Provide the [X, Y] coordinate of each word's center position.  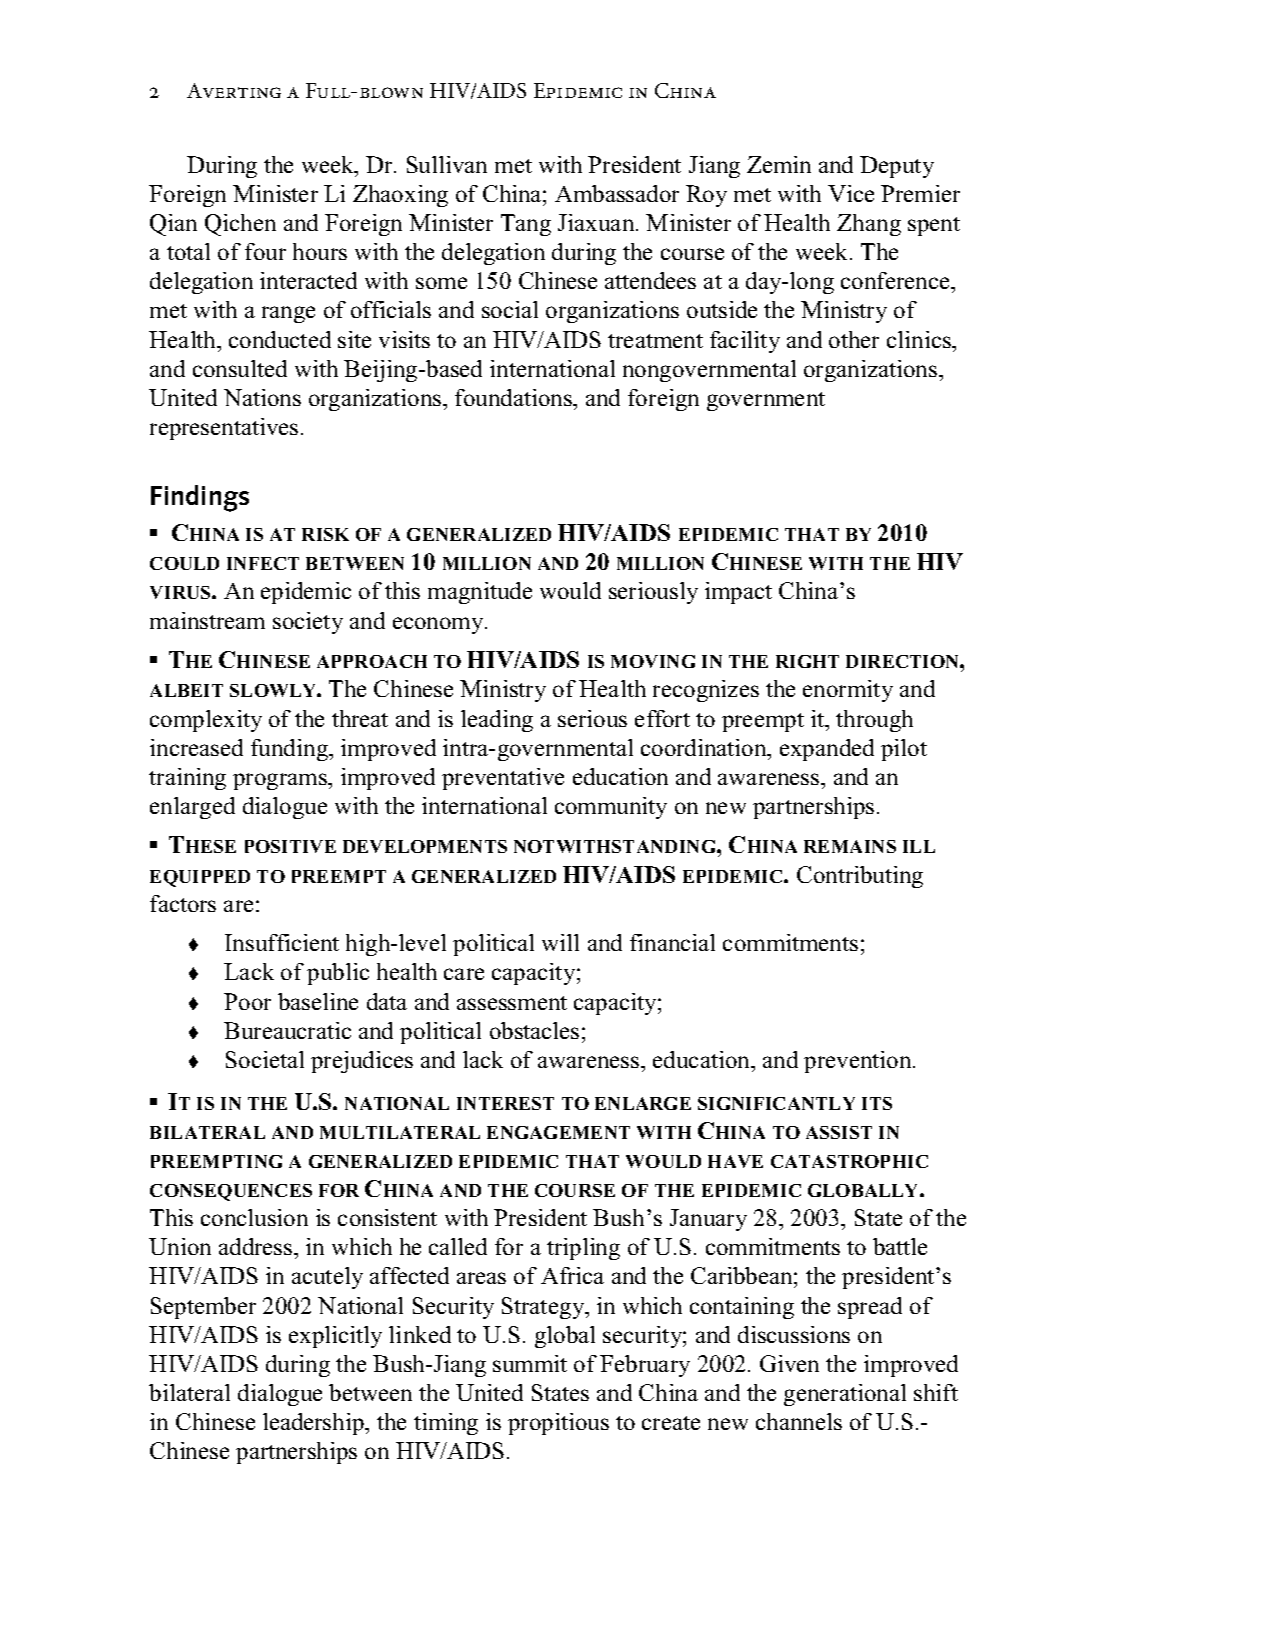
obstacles [534, 1030]
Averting [234, 90]
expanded [827, 750]
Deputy [897, 167]
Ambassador [617, 193]
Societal [265, 1059]
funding [291, 750]
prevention [859, 1062]
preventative [503, 779]
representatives [224, 429]
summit [530, 1363]
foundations [514, 397]
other [854, 339]
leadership [314, 1424]
